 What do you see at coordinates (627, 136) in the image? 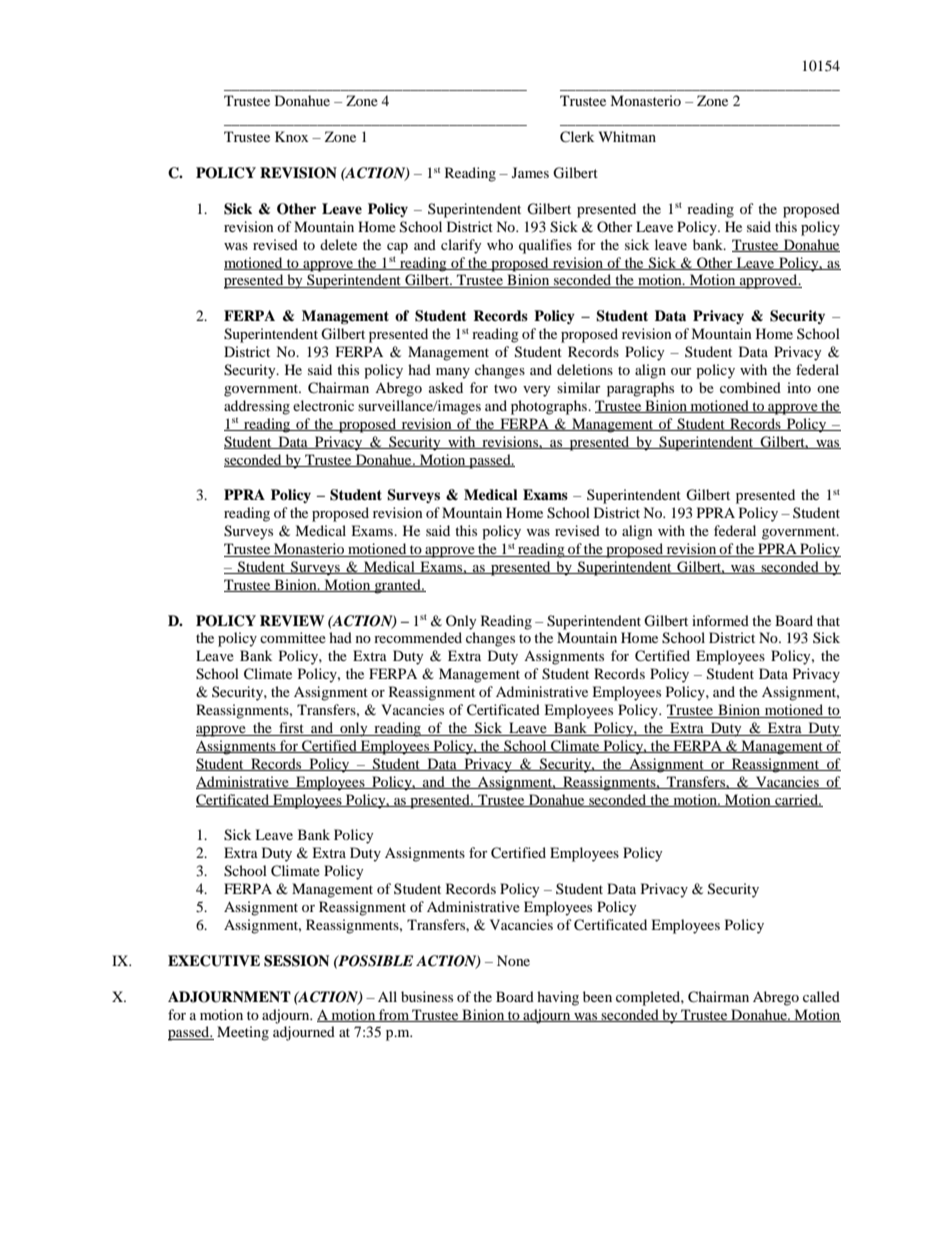
I see `Whitman` at bounding box center [627, 136].
